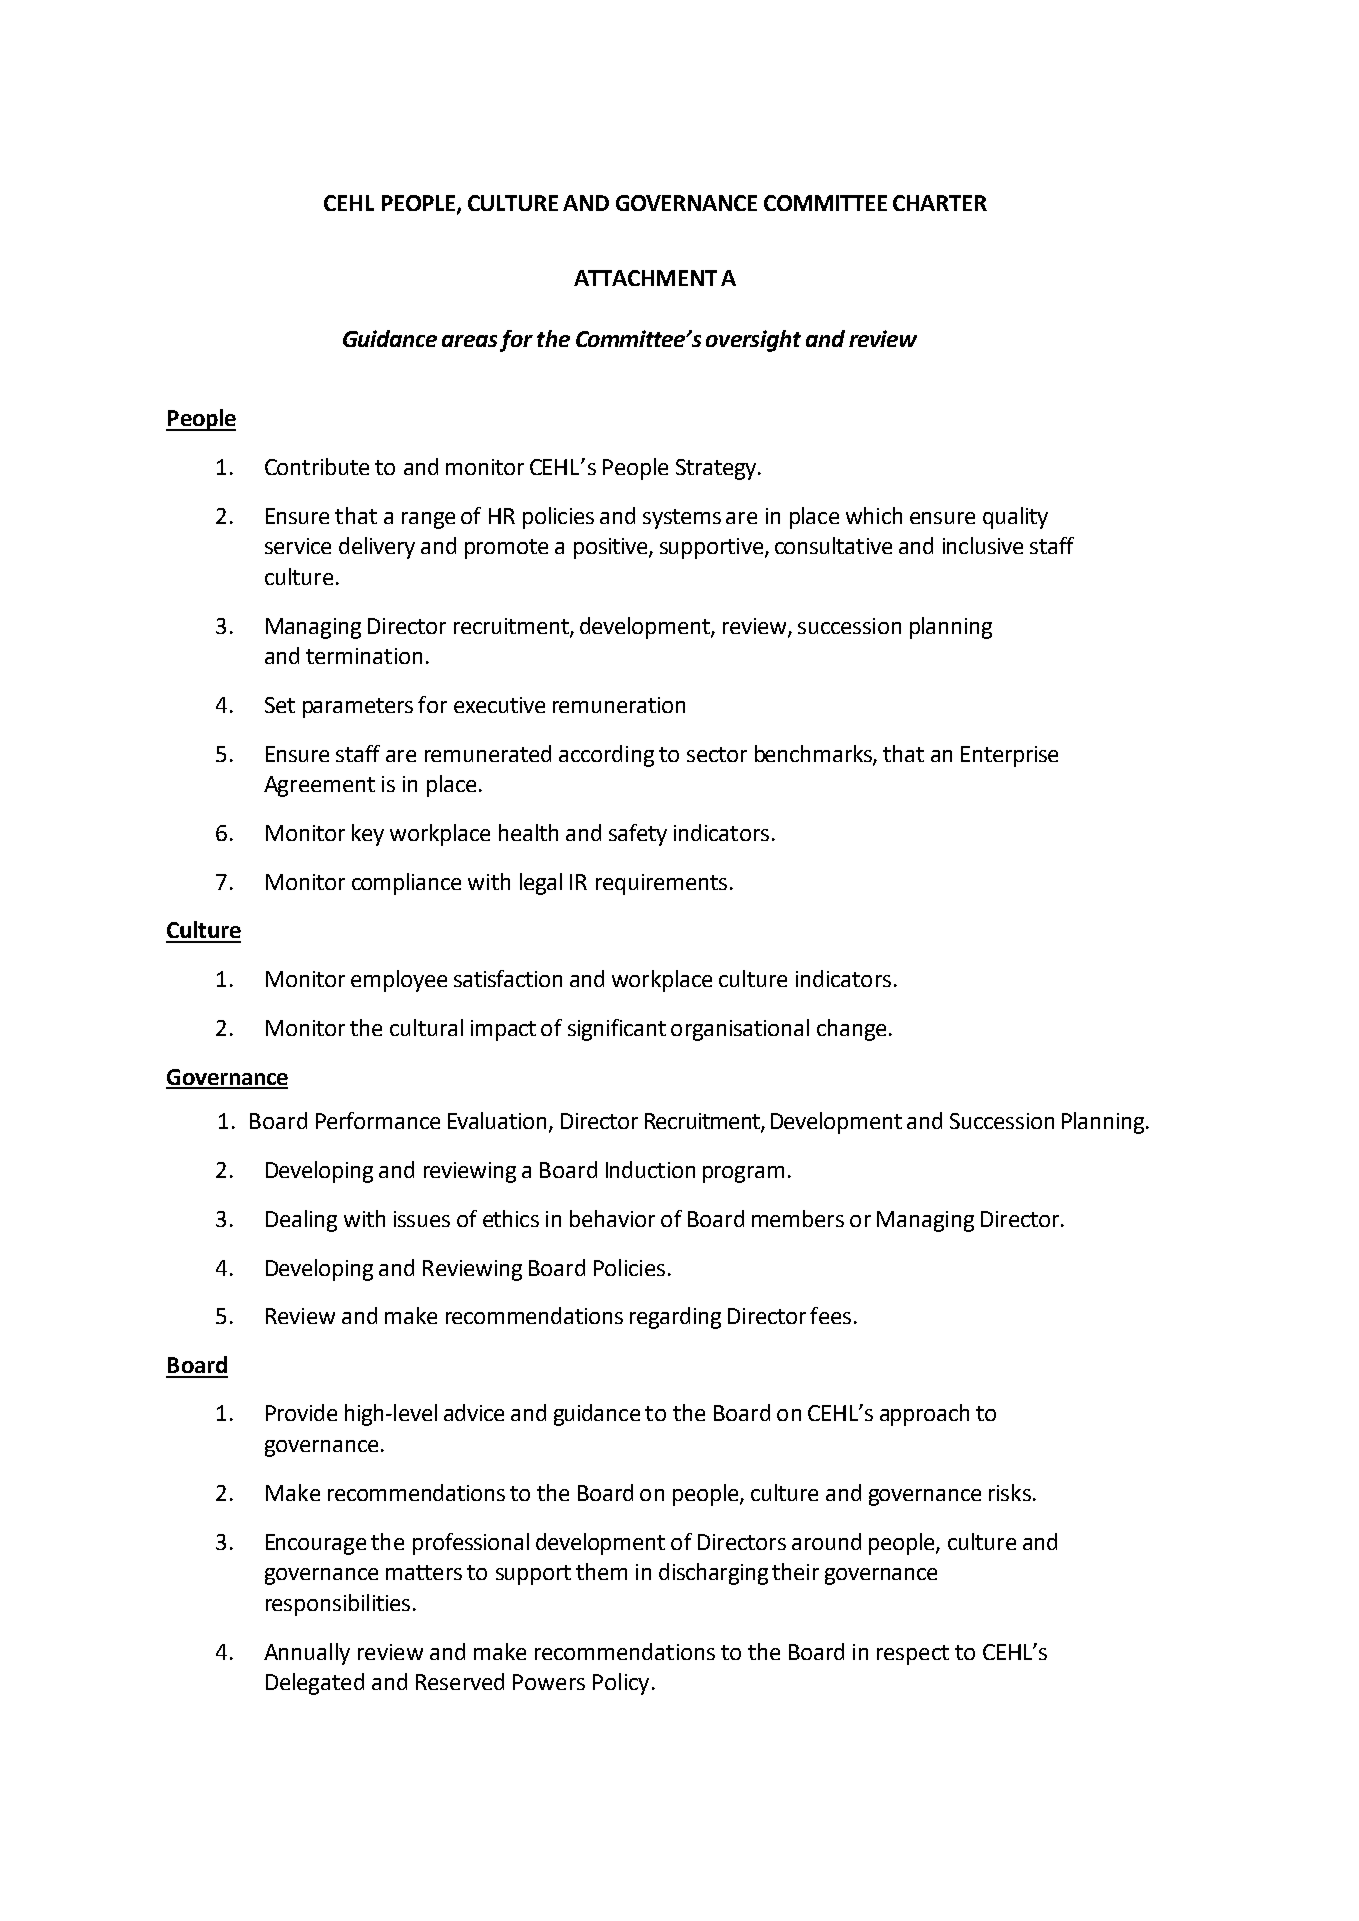 The height and width of the page is (1921, 1359). Describe the element at coordinates (1009, 756) in the page. I see `Enterprise` at that location.
